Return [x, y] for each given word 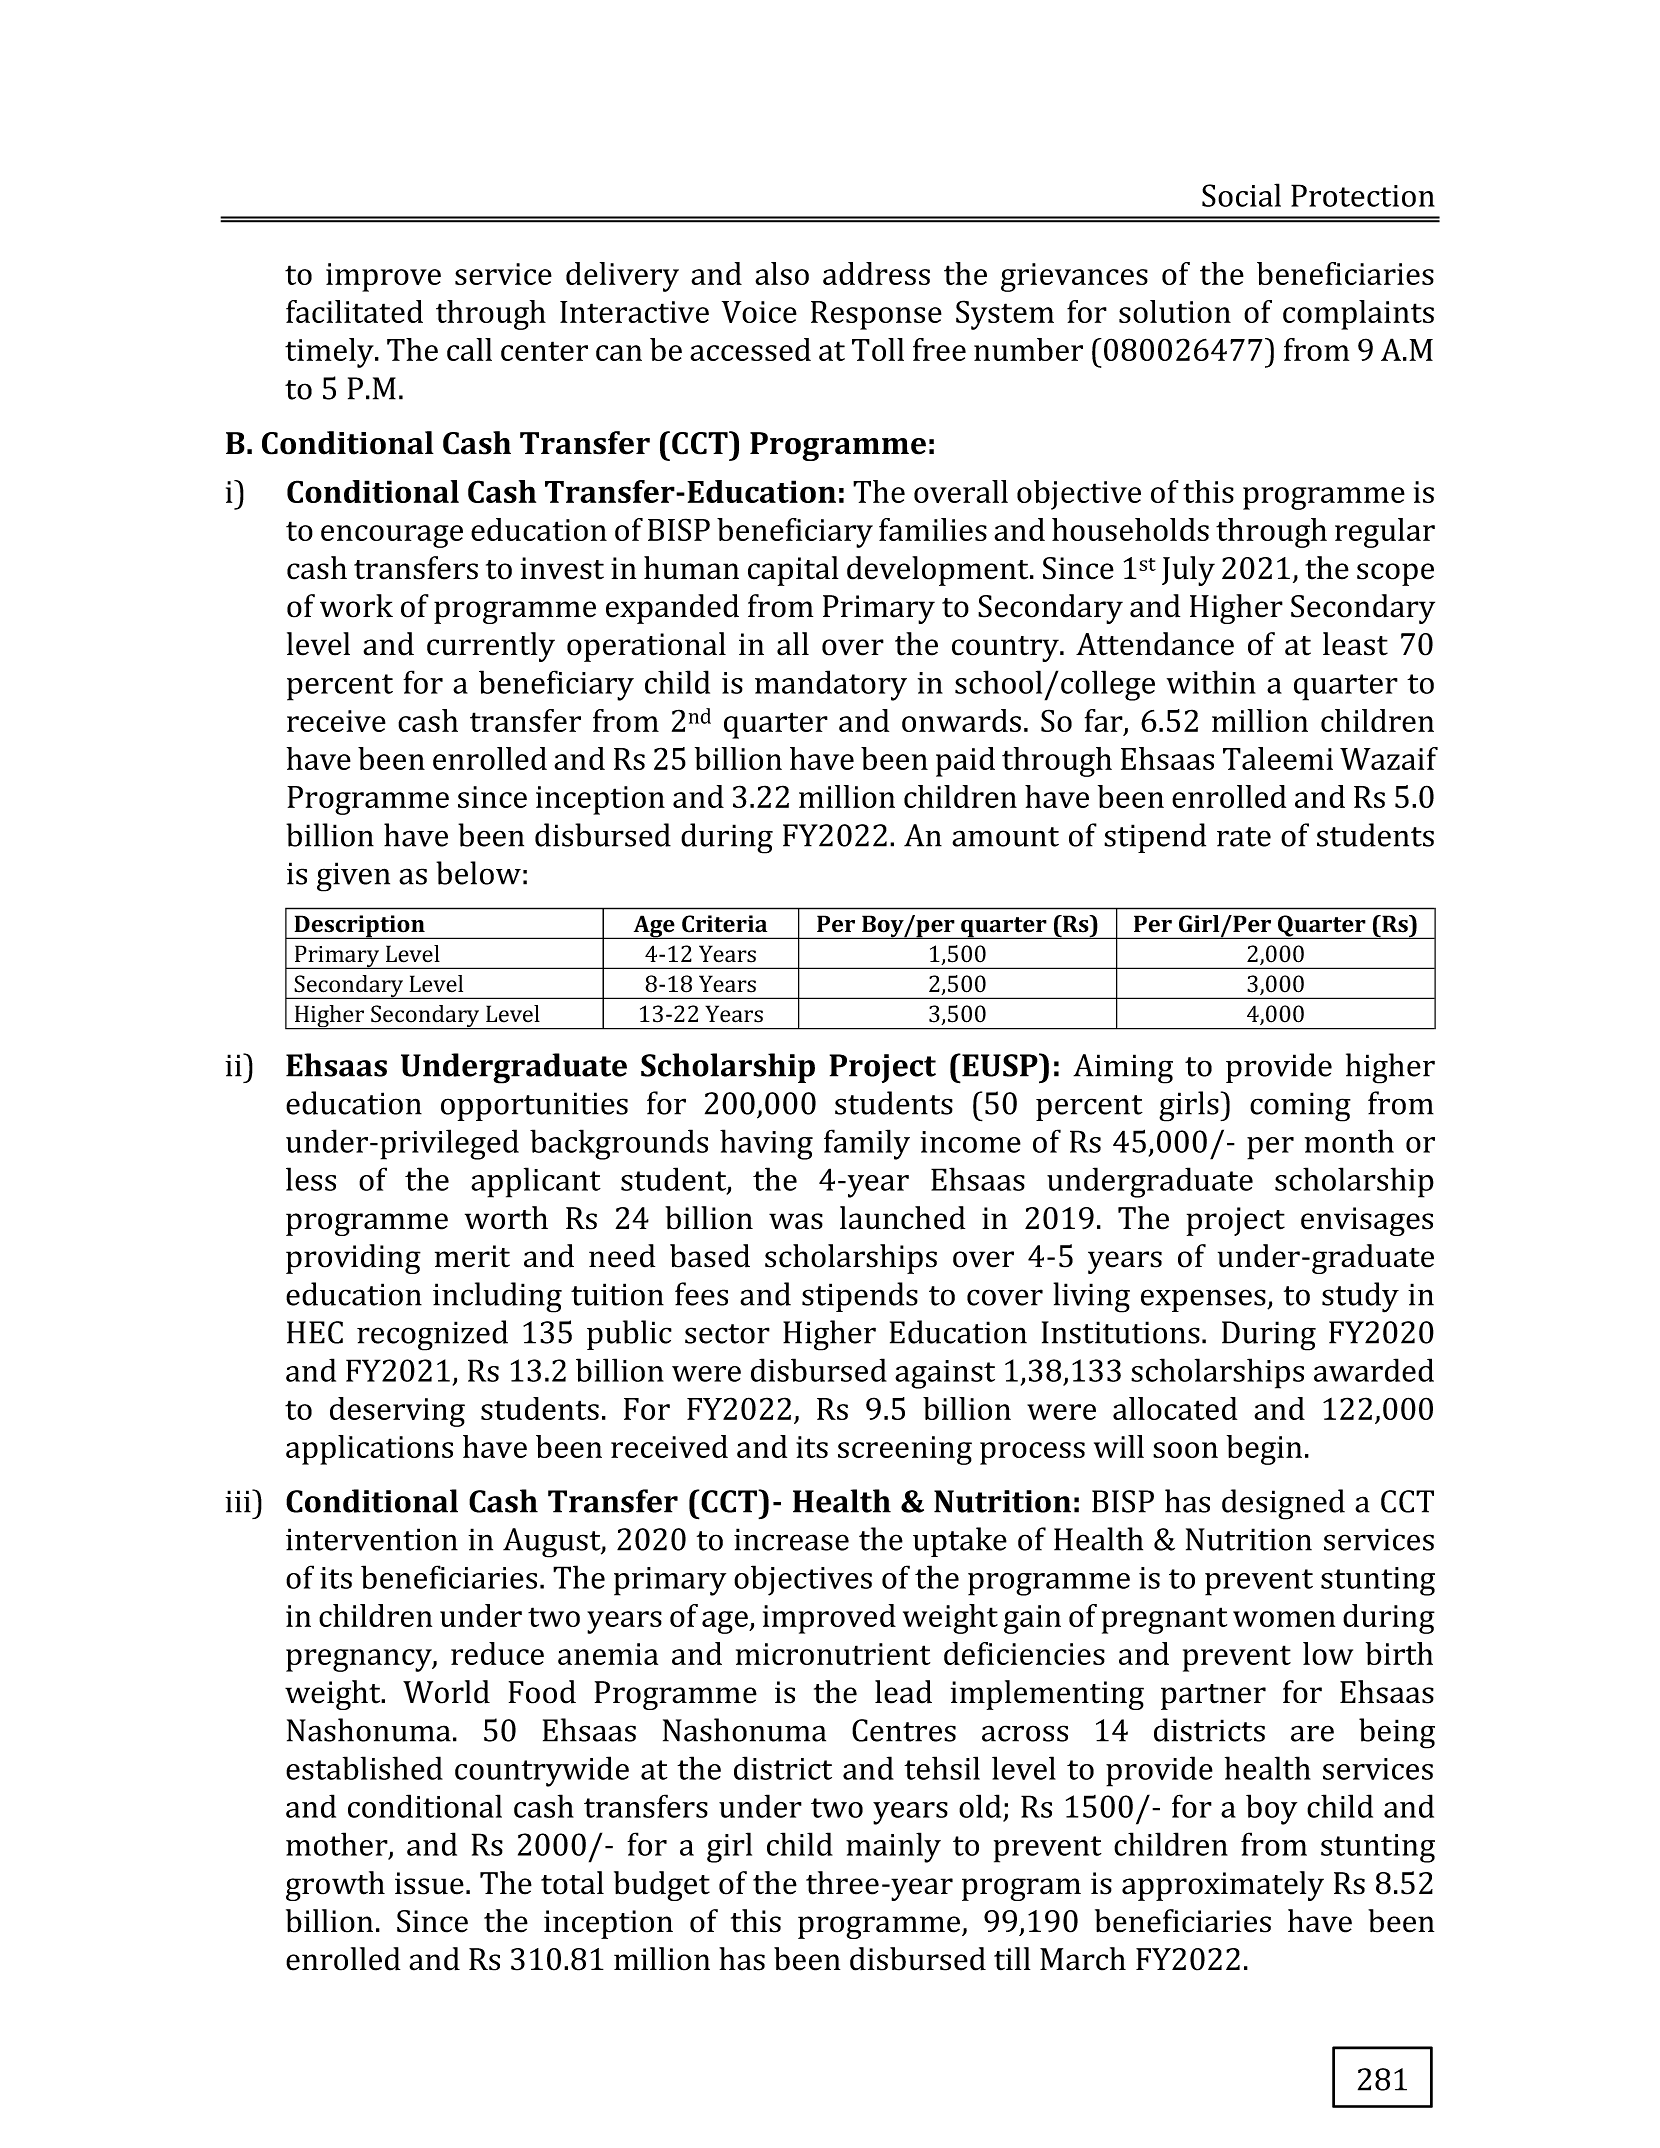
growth [335, 1886]
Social [1241, 195]
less [311, 1179]
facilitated [354, 311]
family [867, 1144]
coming [1300, 1107]
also [782, 273]
